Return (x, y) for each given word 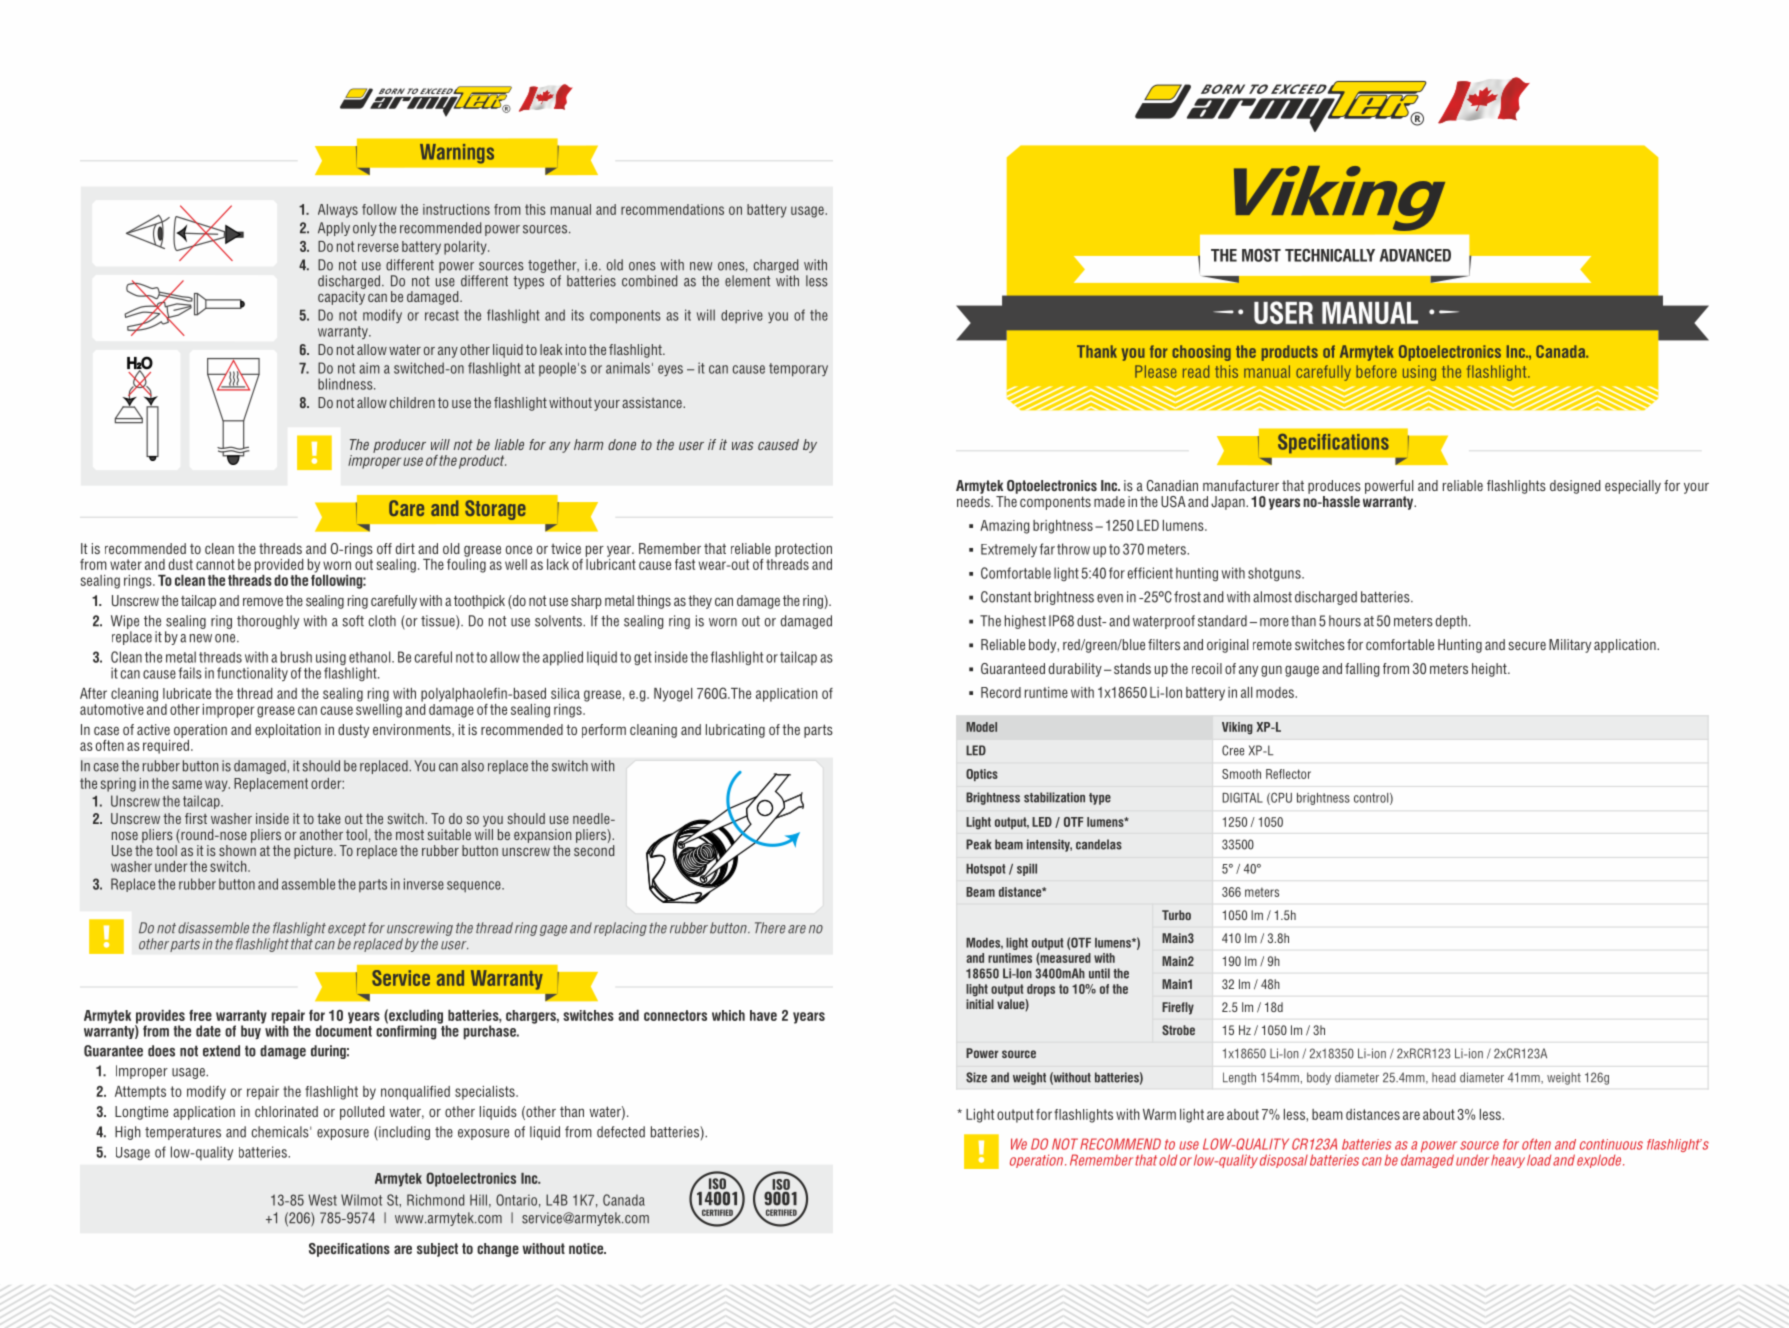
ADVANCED (1415, 255)
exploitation (288, 731)
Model (981, 727)
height (1490, 670)
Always (338, 211)
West (322, 1200)
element (747, 281)
